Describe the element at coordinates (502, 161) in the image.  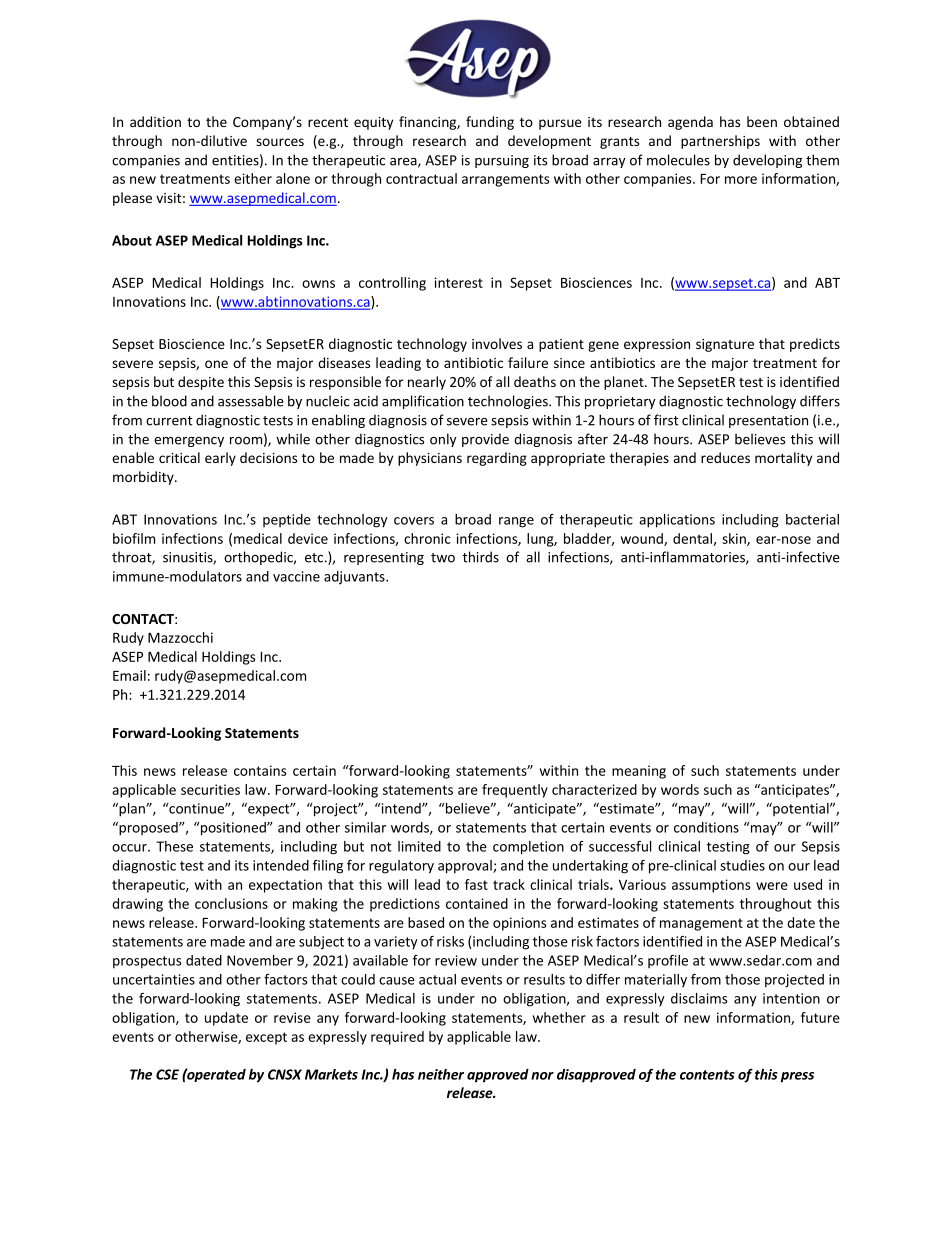
I see `pursuing` at that location.
